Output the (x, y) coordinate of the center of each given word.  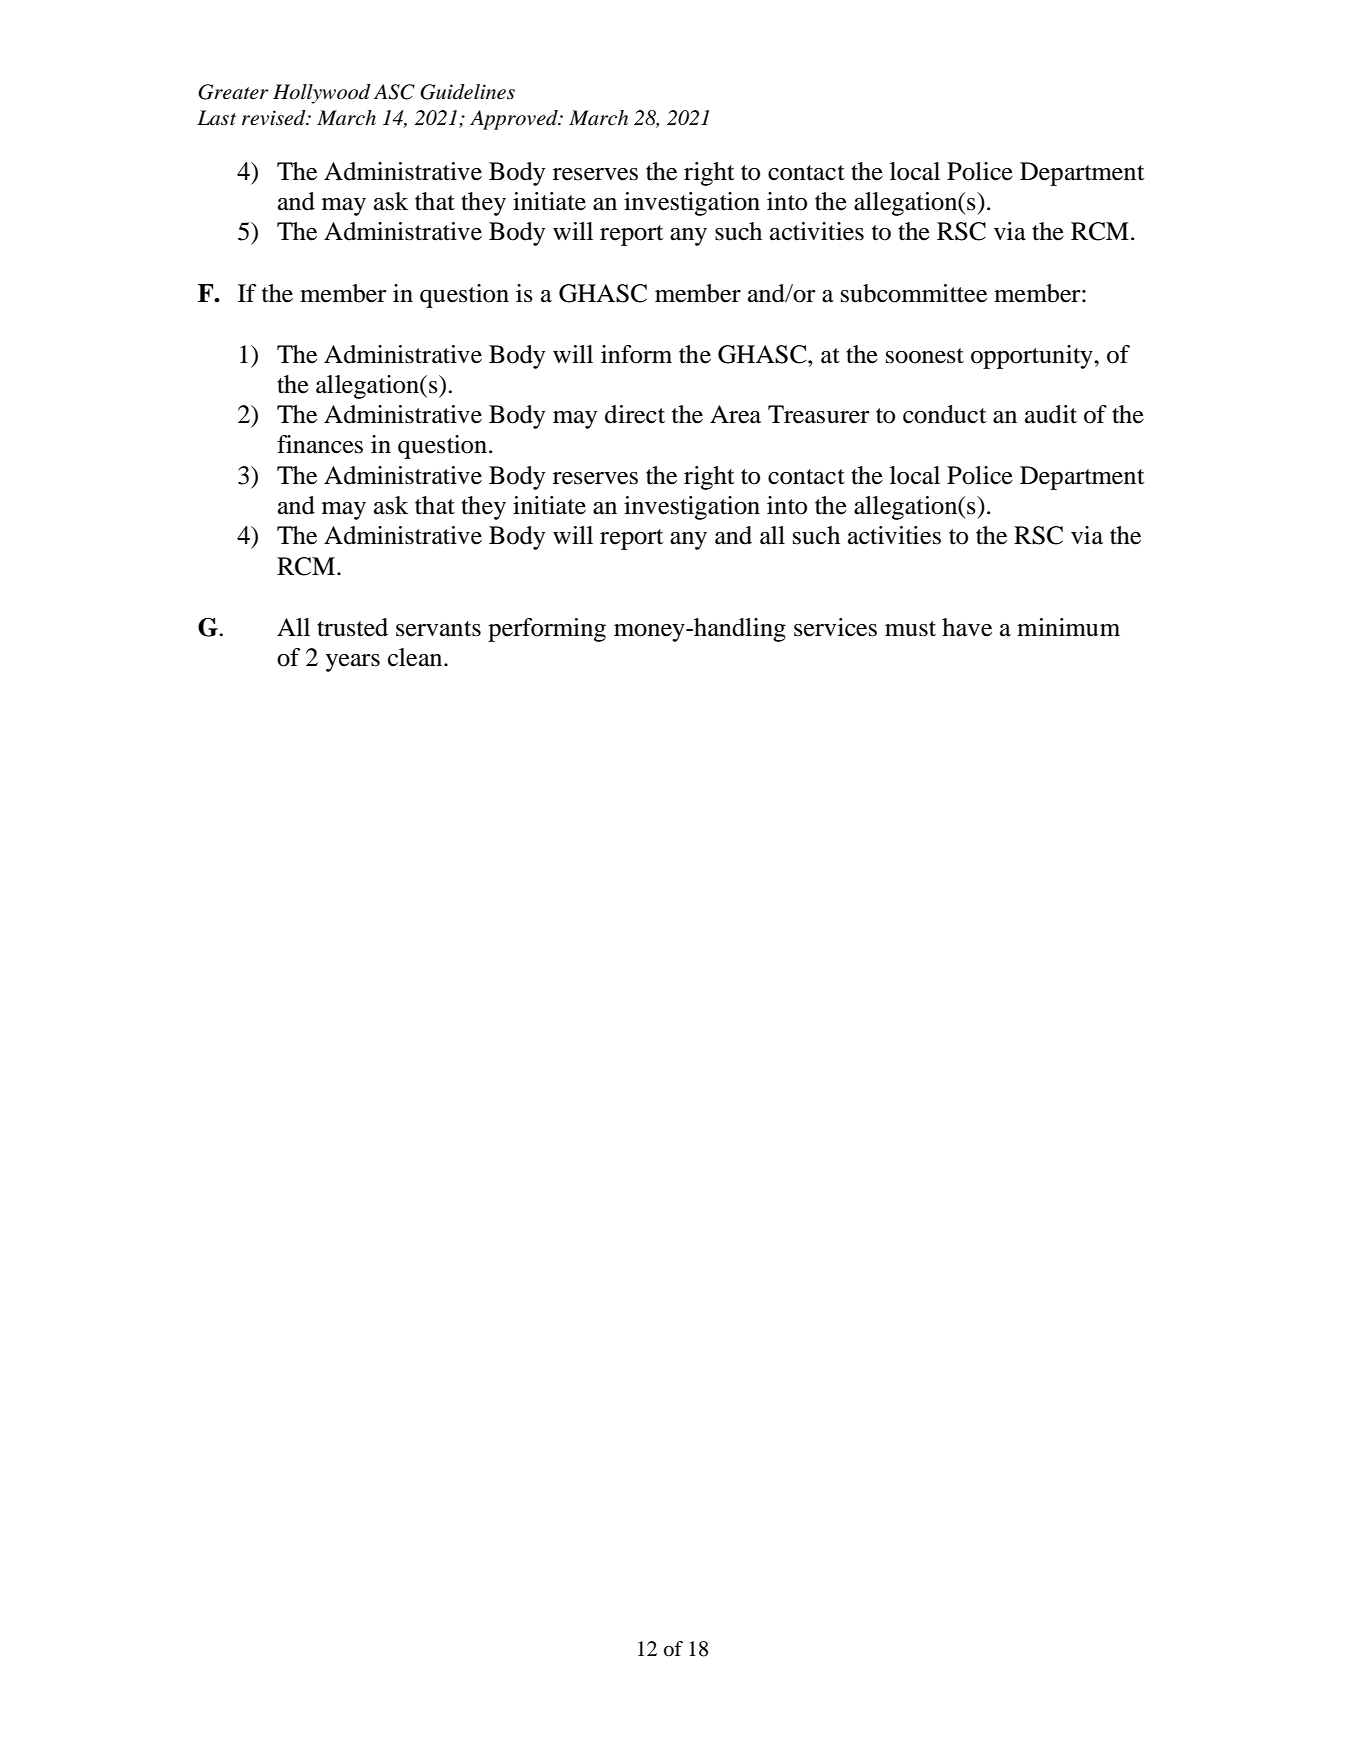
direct (635, 414)
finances (320, 444)
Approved (515, 120)
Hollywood (322, 94)
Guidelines (467, 92)
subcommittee (914, 293)
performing (547, 630)
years (353, 663)
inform (636, 354)
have (967, 627)
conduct (945, 414)
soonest (925, 356)
